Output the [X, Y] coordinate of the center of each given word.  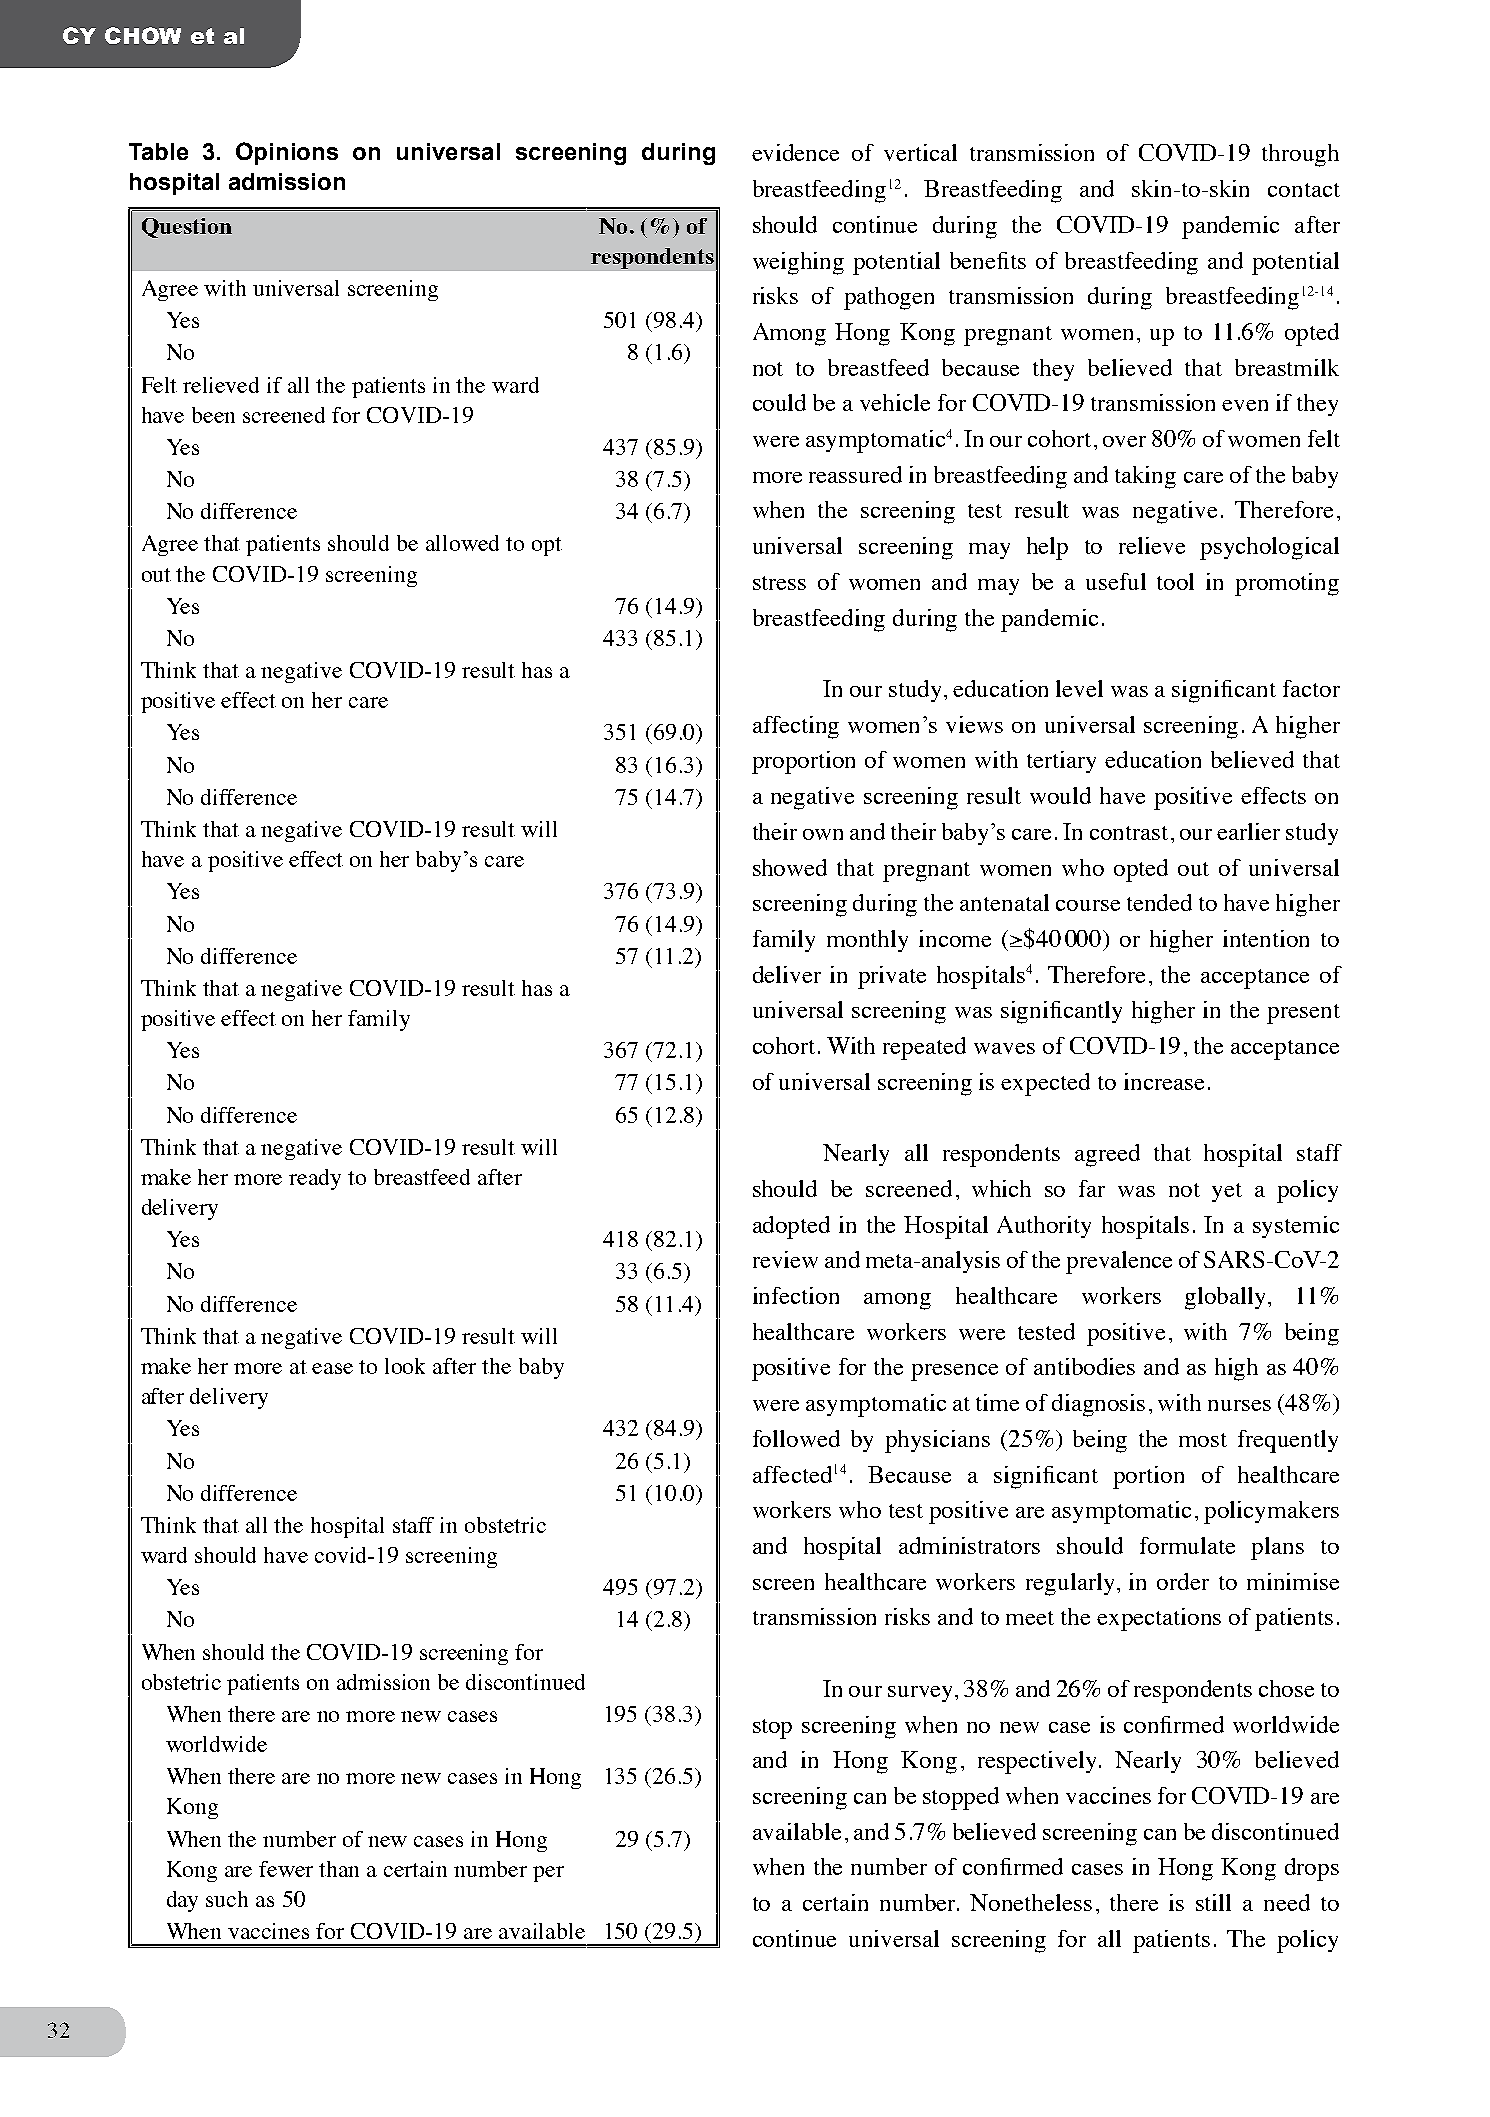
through [1300, 155]
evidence [795, 152]
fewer [286, 1869]
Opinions [287, 153]
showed [790, 867]
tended [1159, 902]
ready [315, 1179]
